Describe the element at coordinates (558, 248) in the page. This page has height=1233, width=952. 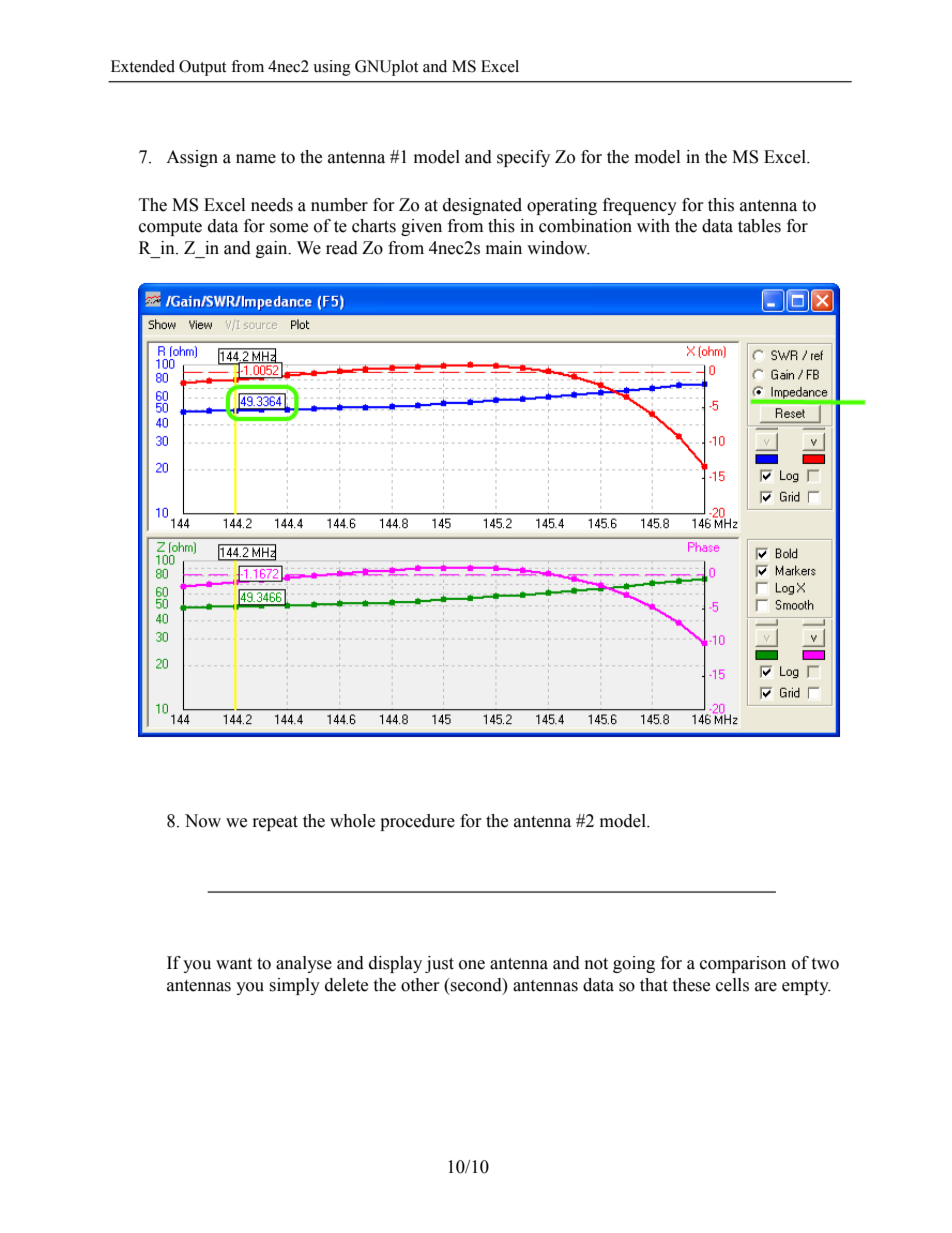
I see `window` at that location.
